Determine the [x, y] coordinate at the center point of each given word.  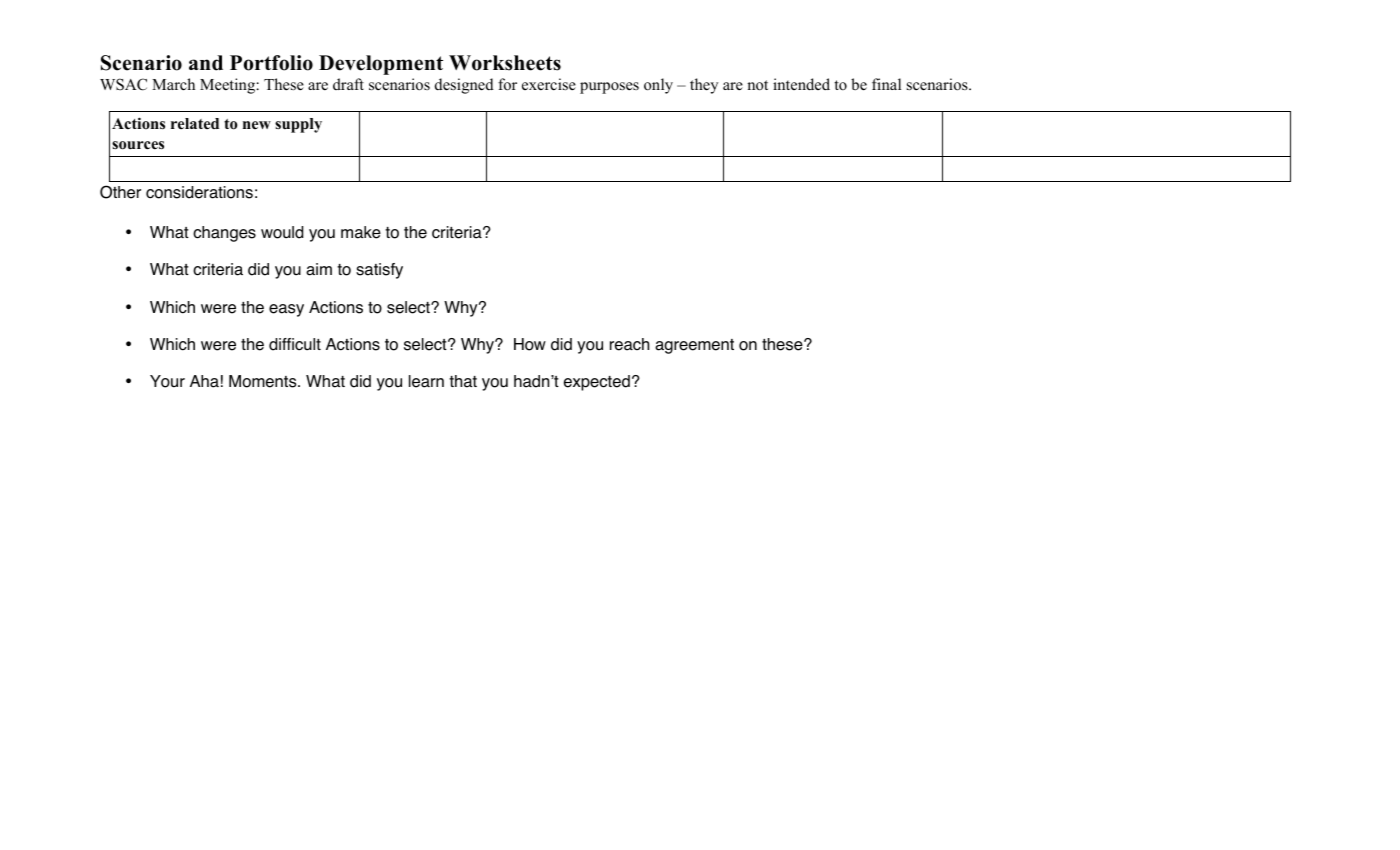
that [463, 381]
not [757, 85]
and [206, 63]
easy [286, 310]
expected [597, 383]
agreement [694, 346]
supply [298, 125]
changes [224, 234]
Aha [204, 381]
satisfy [379, 271]
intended [801, 84]
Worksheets [505, 63]
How [530, 344]
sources [138, 145]
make [361, 232]
